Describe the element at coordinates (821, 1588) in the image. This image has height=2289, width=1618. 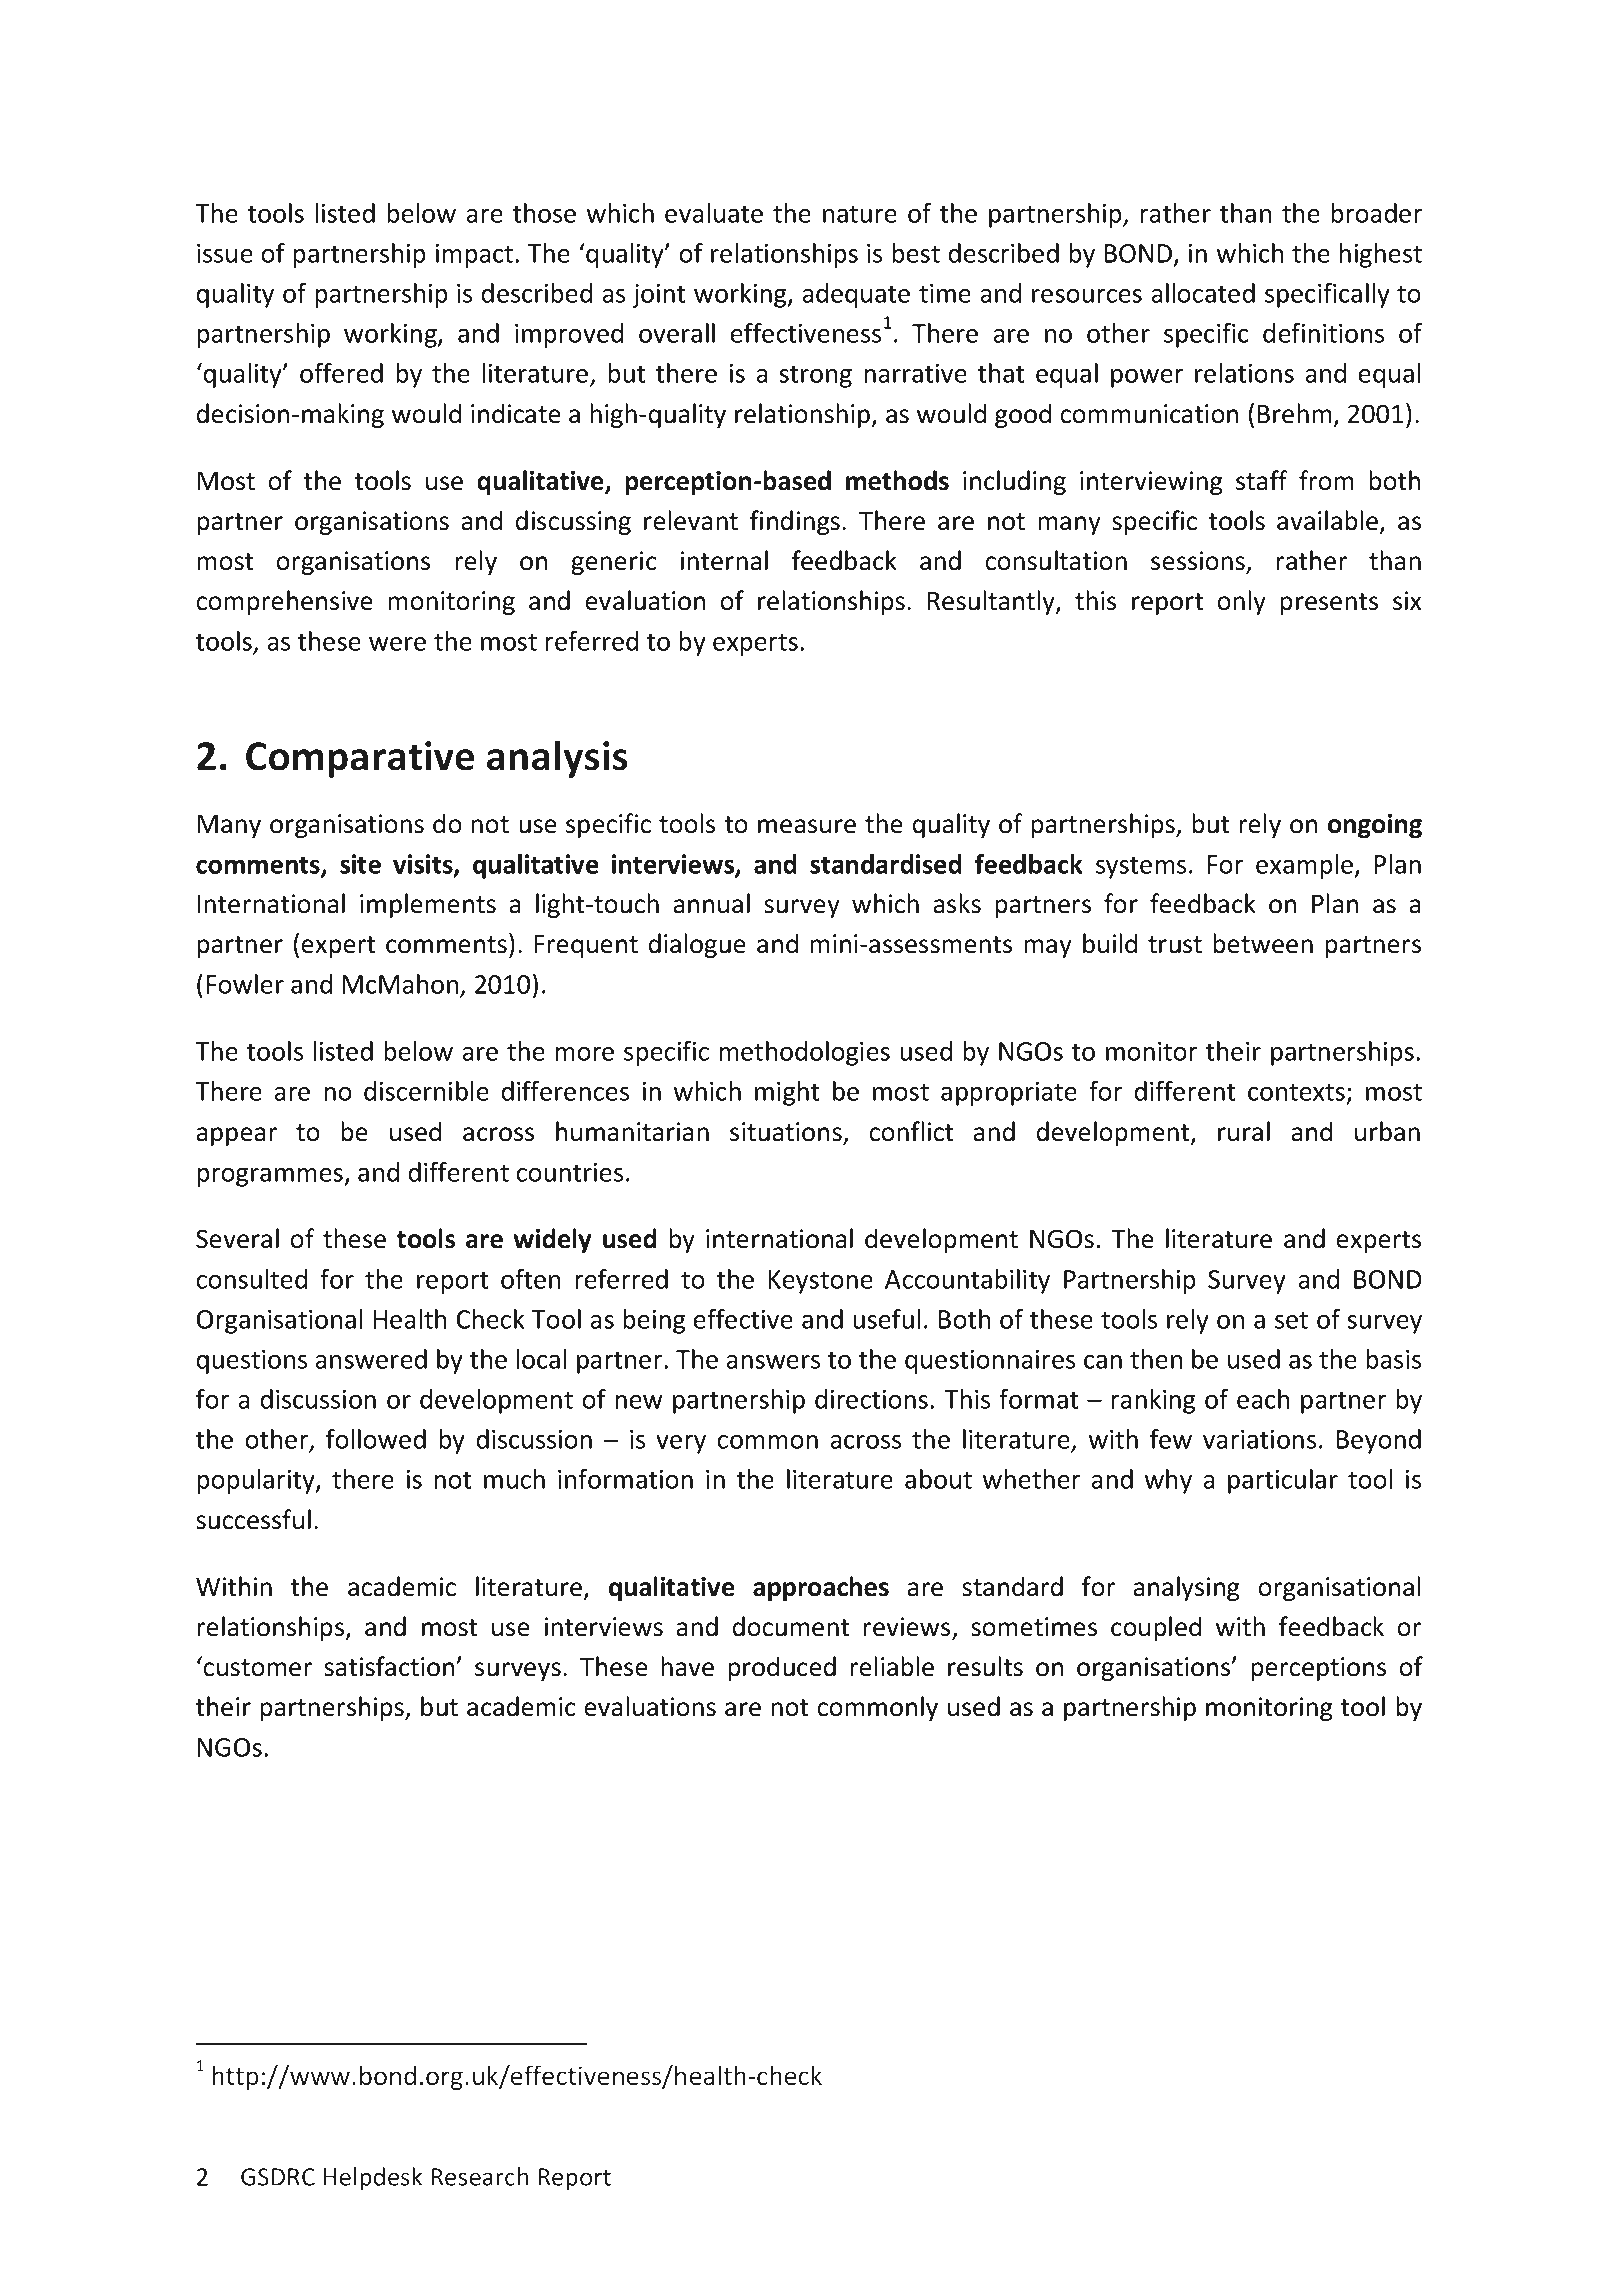
I see `approaches` at that location.
